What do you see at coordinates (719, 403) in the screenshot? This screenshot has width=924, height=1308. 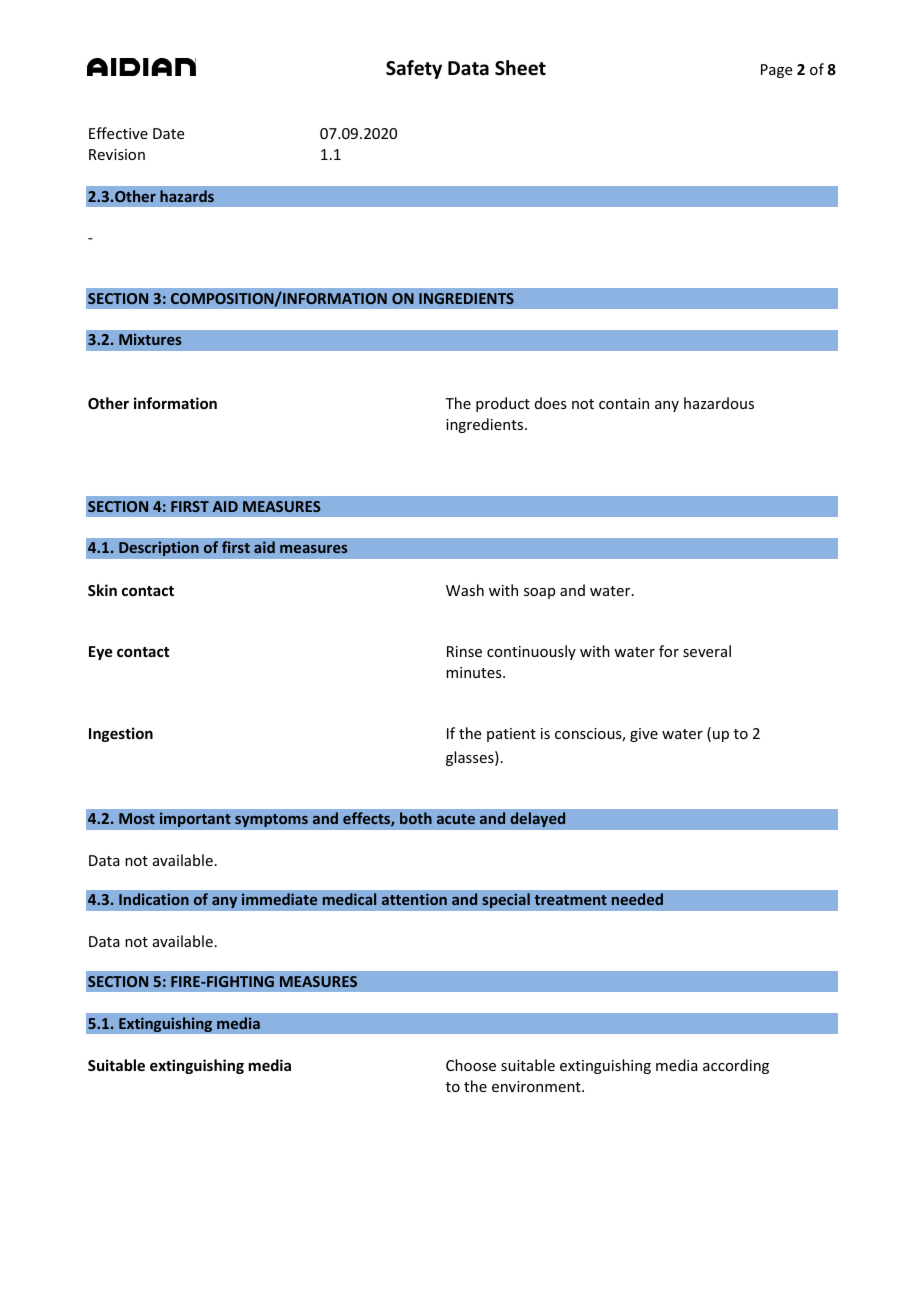 I see `hazardous` at bounding box center [719, 403].
